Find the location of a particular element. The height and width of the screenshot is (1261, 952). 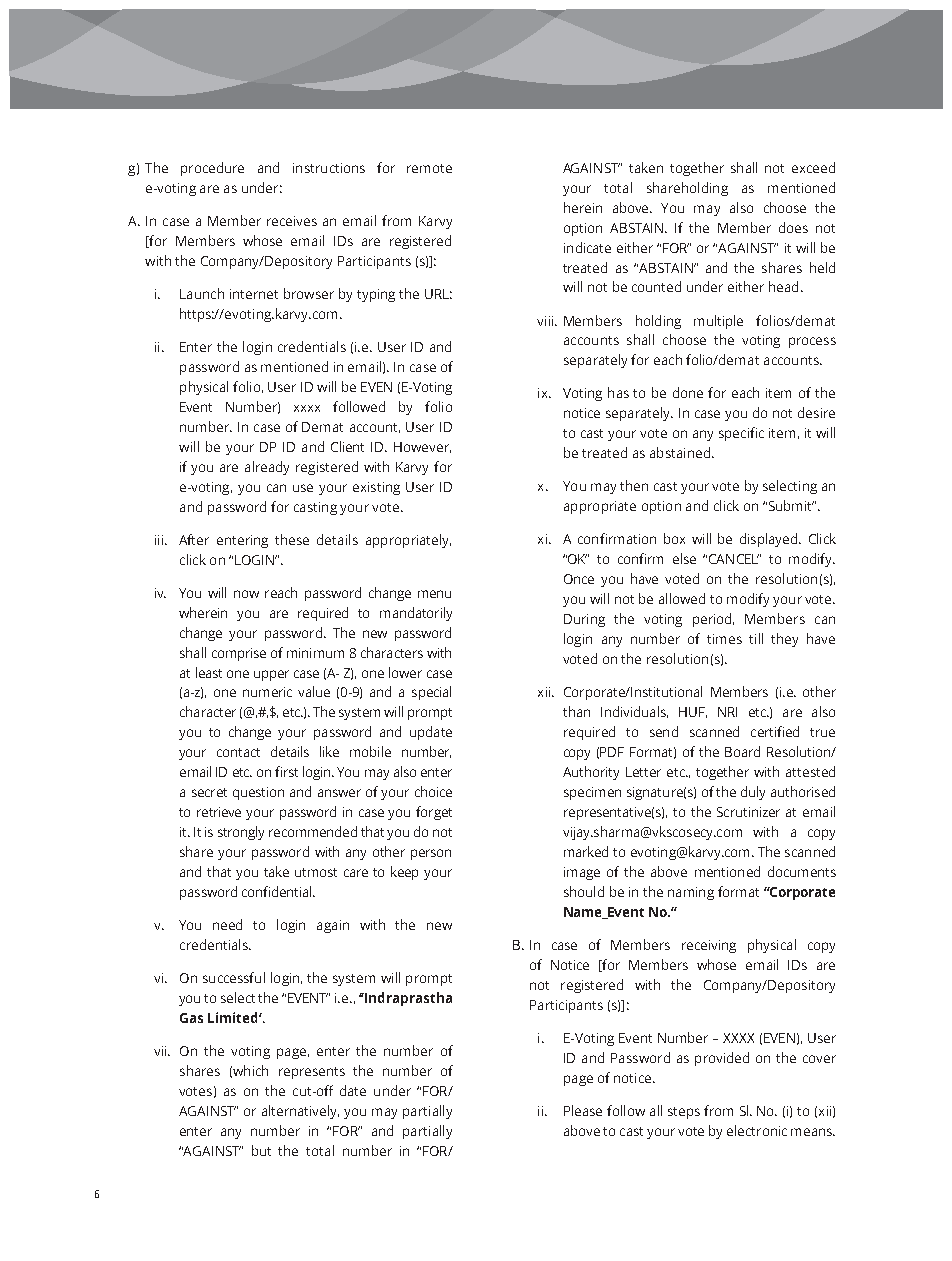

Scrutinizer is located at coordinates (748, 812).
